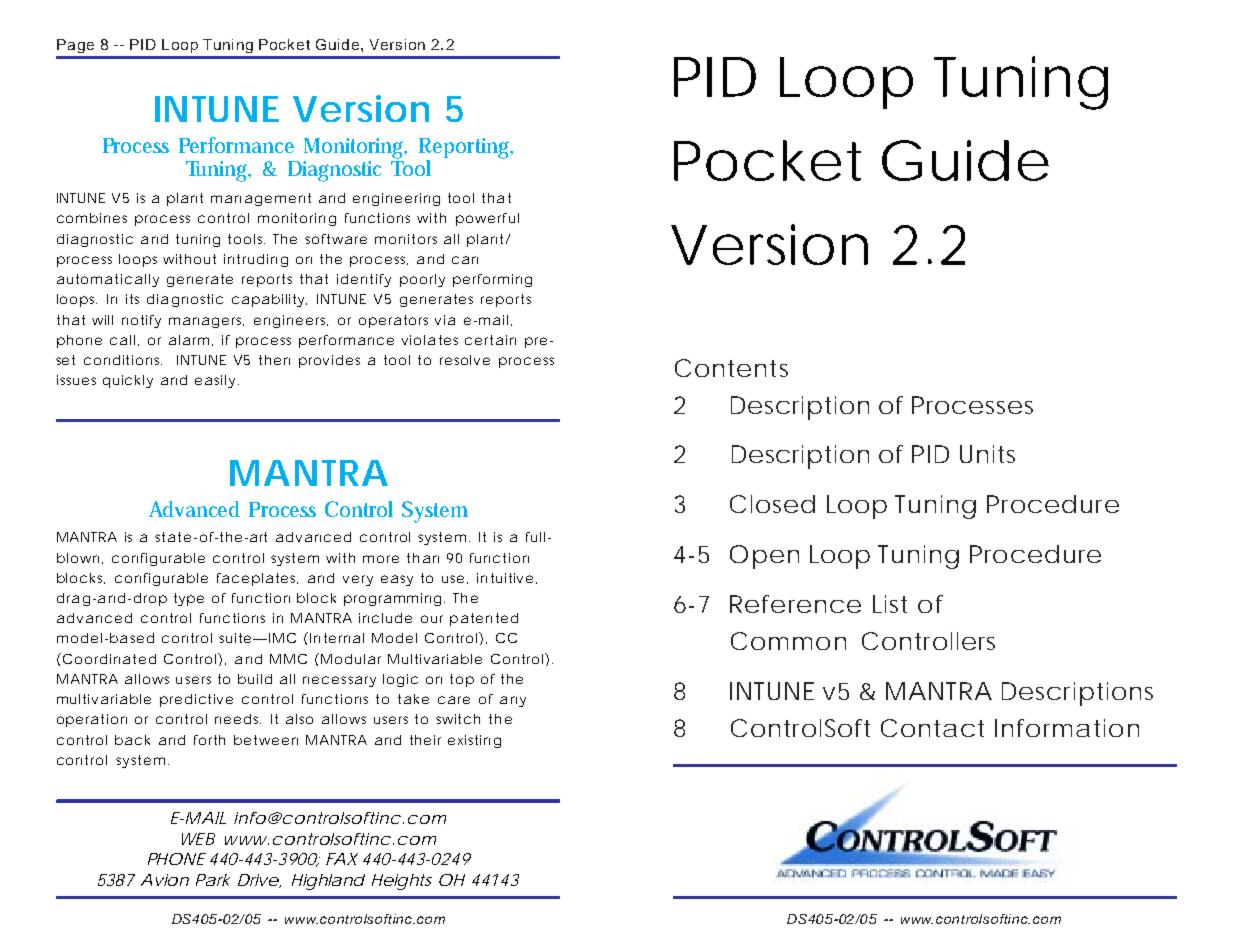  What do you see at coordinates (466, 149) in the image?
I see `Reporting` at bounding box center [466, 149].
